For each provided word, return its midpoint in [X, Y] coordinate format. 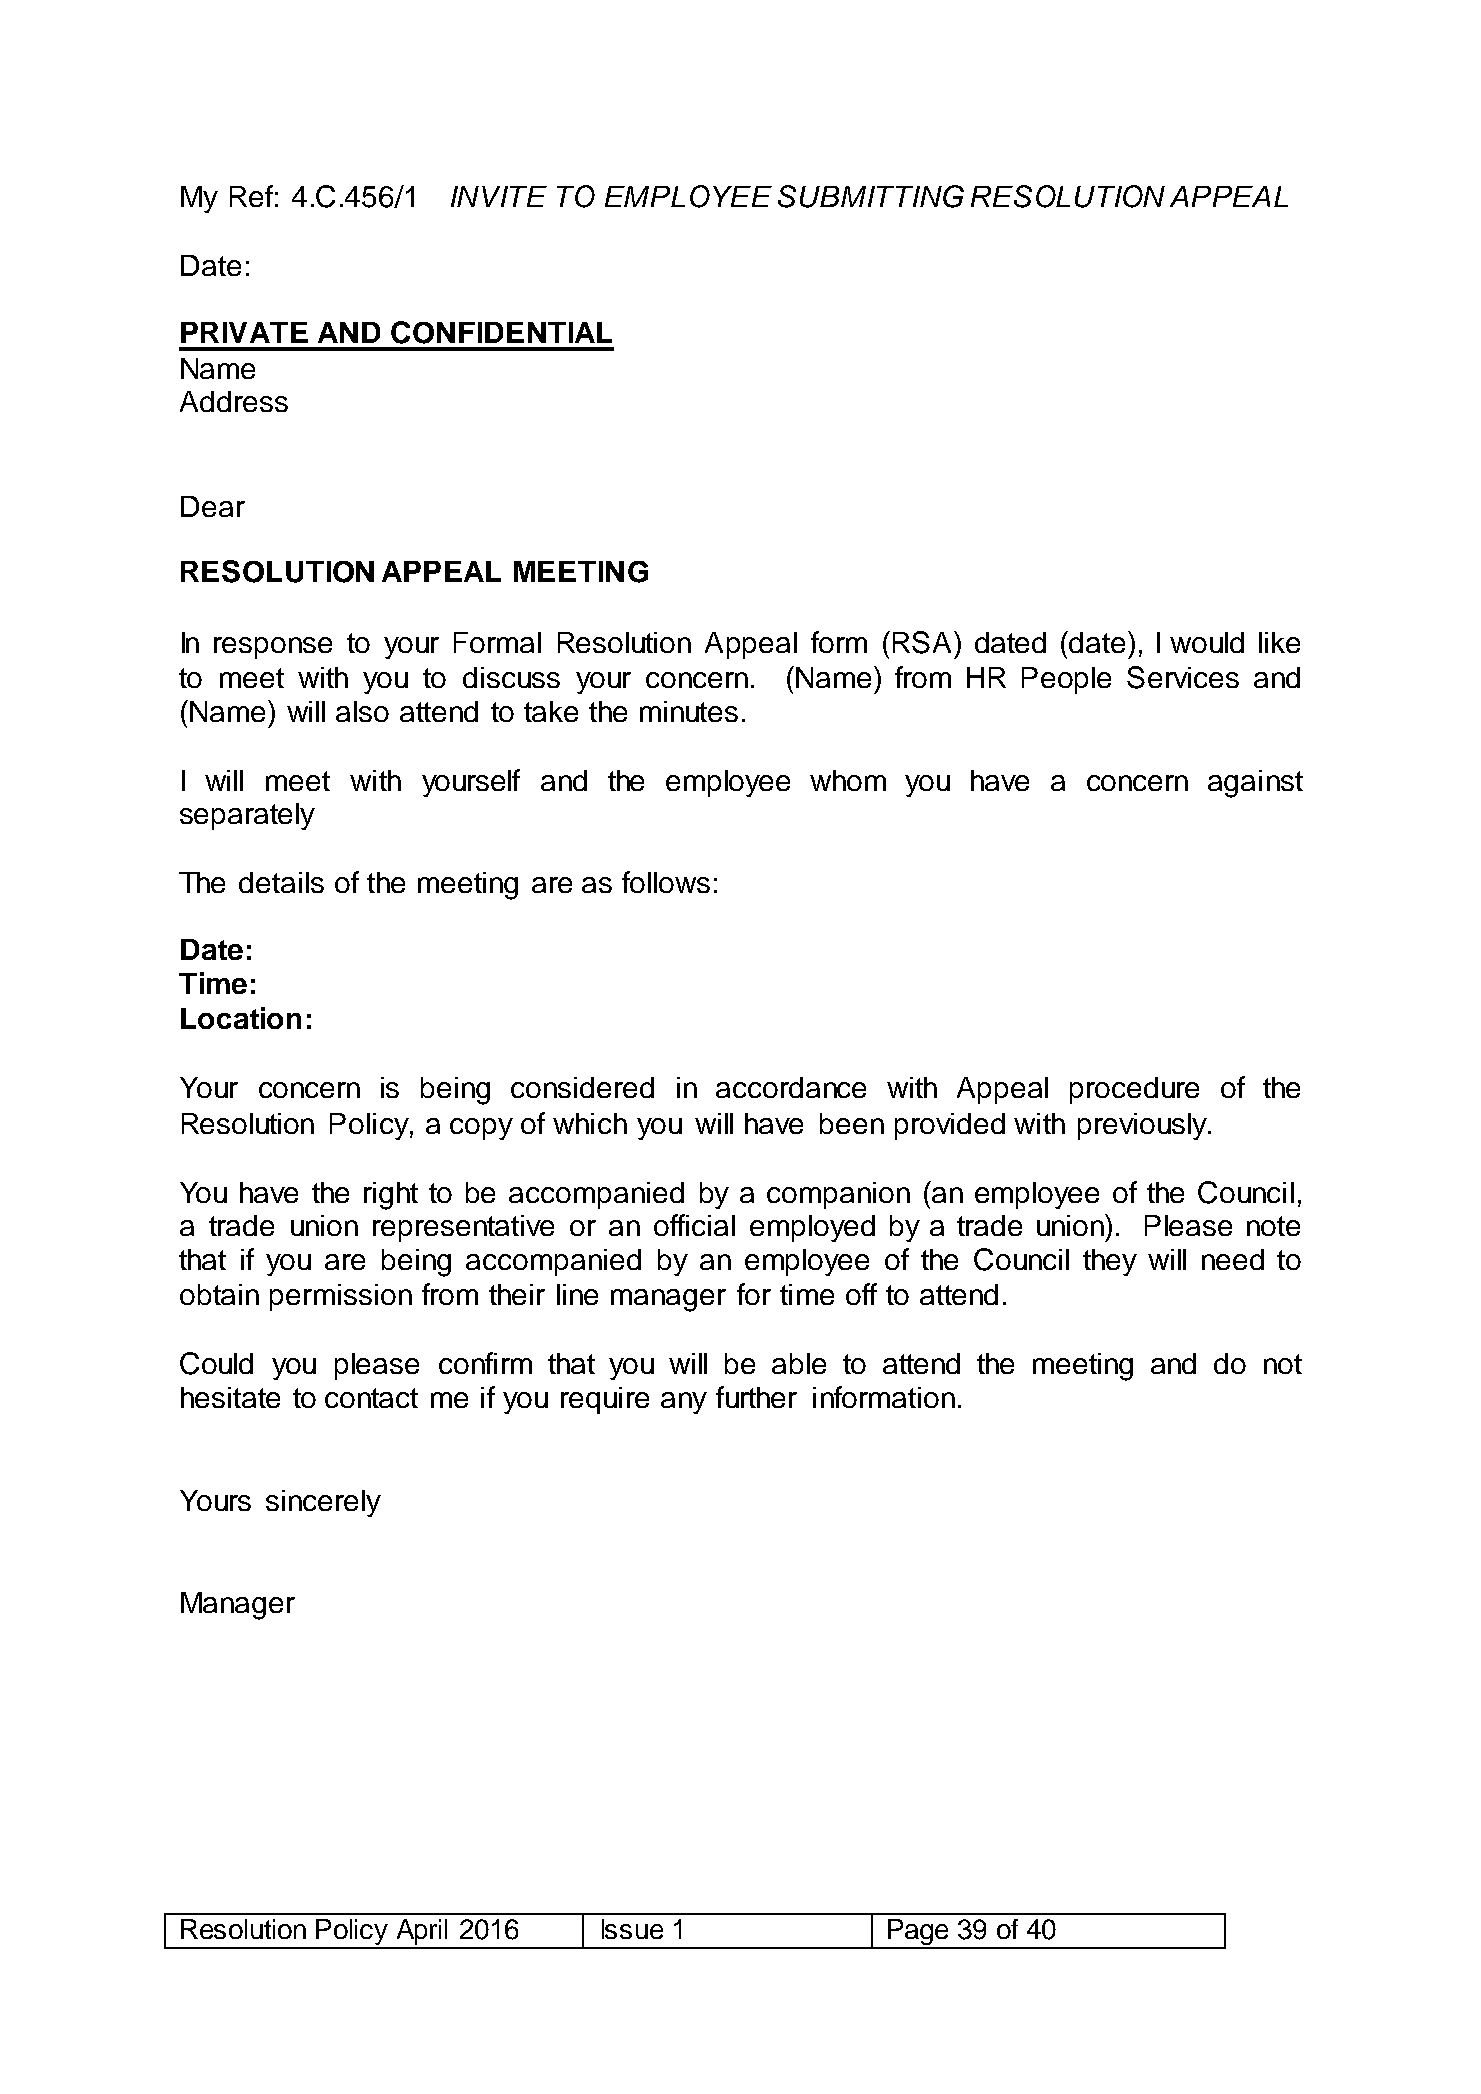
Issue [632, 1929]
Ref [251, 196]
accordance [791, 1087]
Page [918, 1933]
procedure [1134, 1090]
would [1207, 642]
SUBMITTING [871, 196]
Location [241, 1018]
